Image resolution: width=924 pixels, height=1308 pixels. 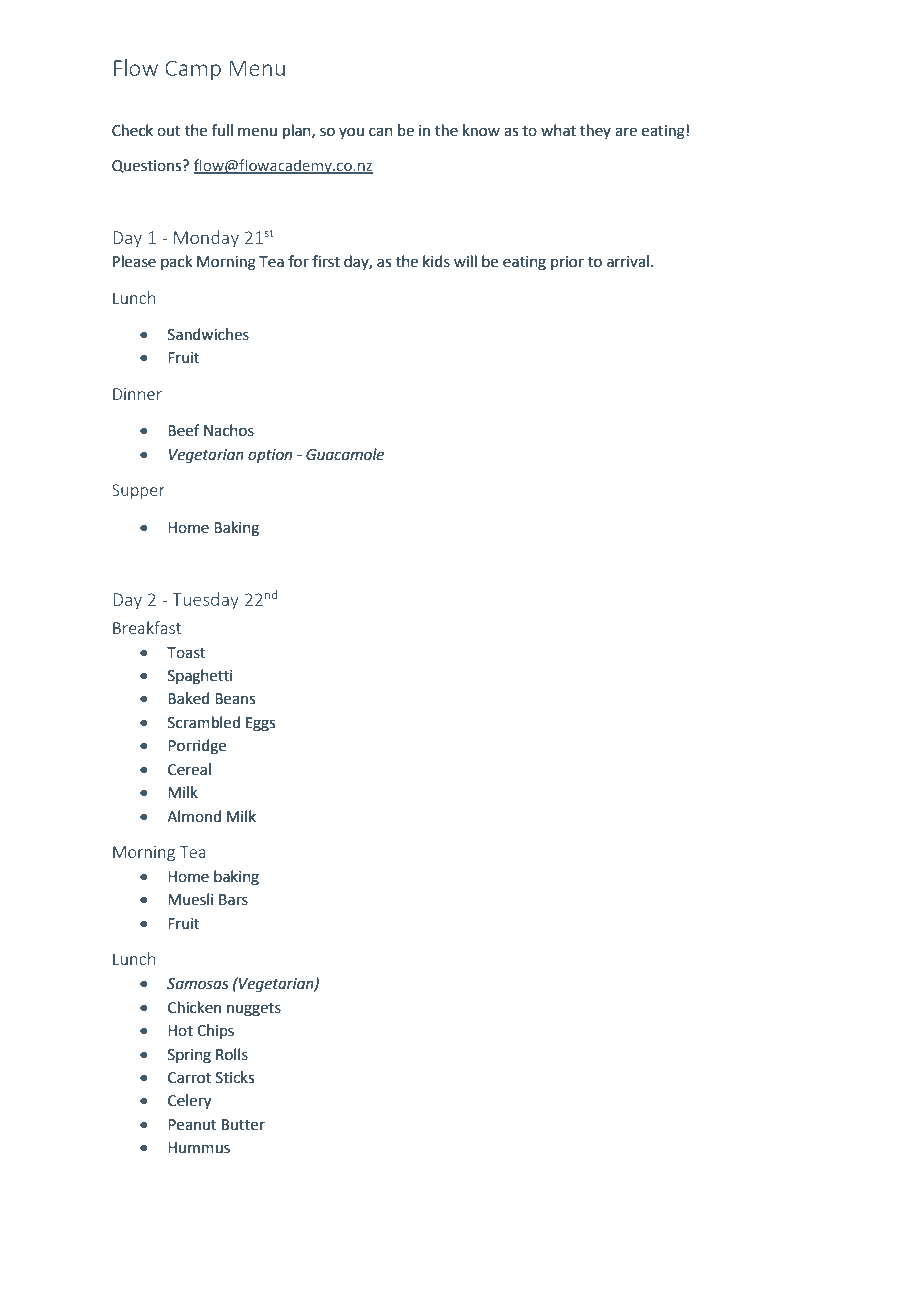 What do you see at coordinates (199, 1148) in the screenshot?
I see `Hummus` at bounding box center [199, 1148].
